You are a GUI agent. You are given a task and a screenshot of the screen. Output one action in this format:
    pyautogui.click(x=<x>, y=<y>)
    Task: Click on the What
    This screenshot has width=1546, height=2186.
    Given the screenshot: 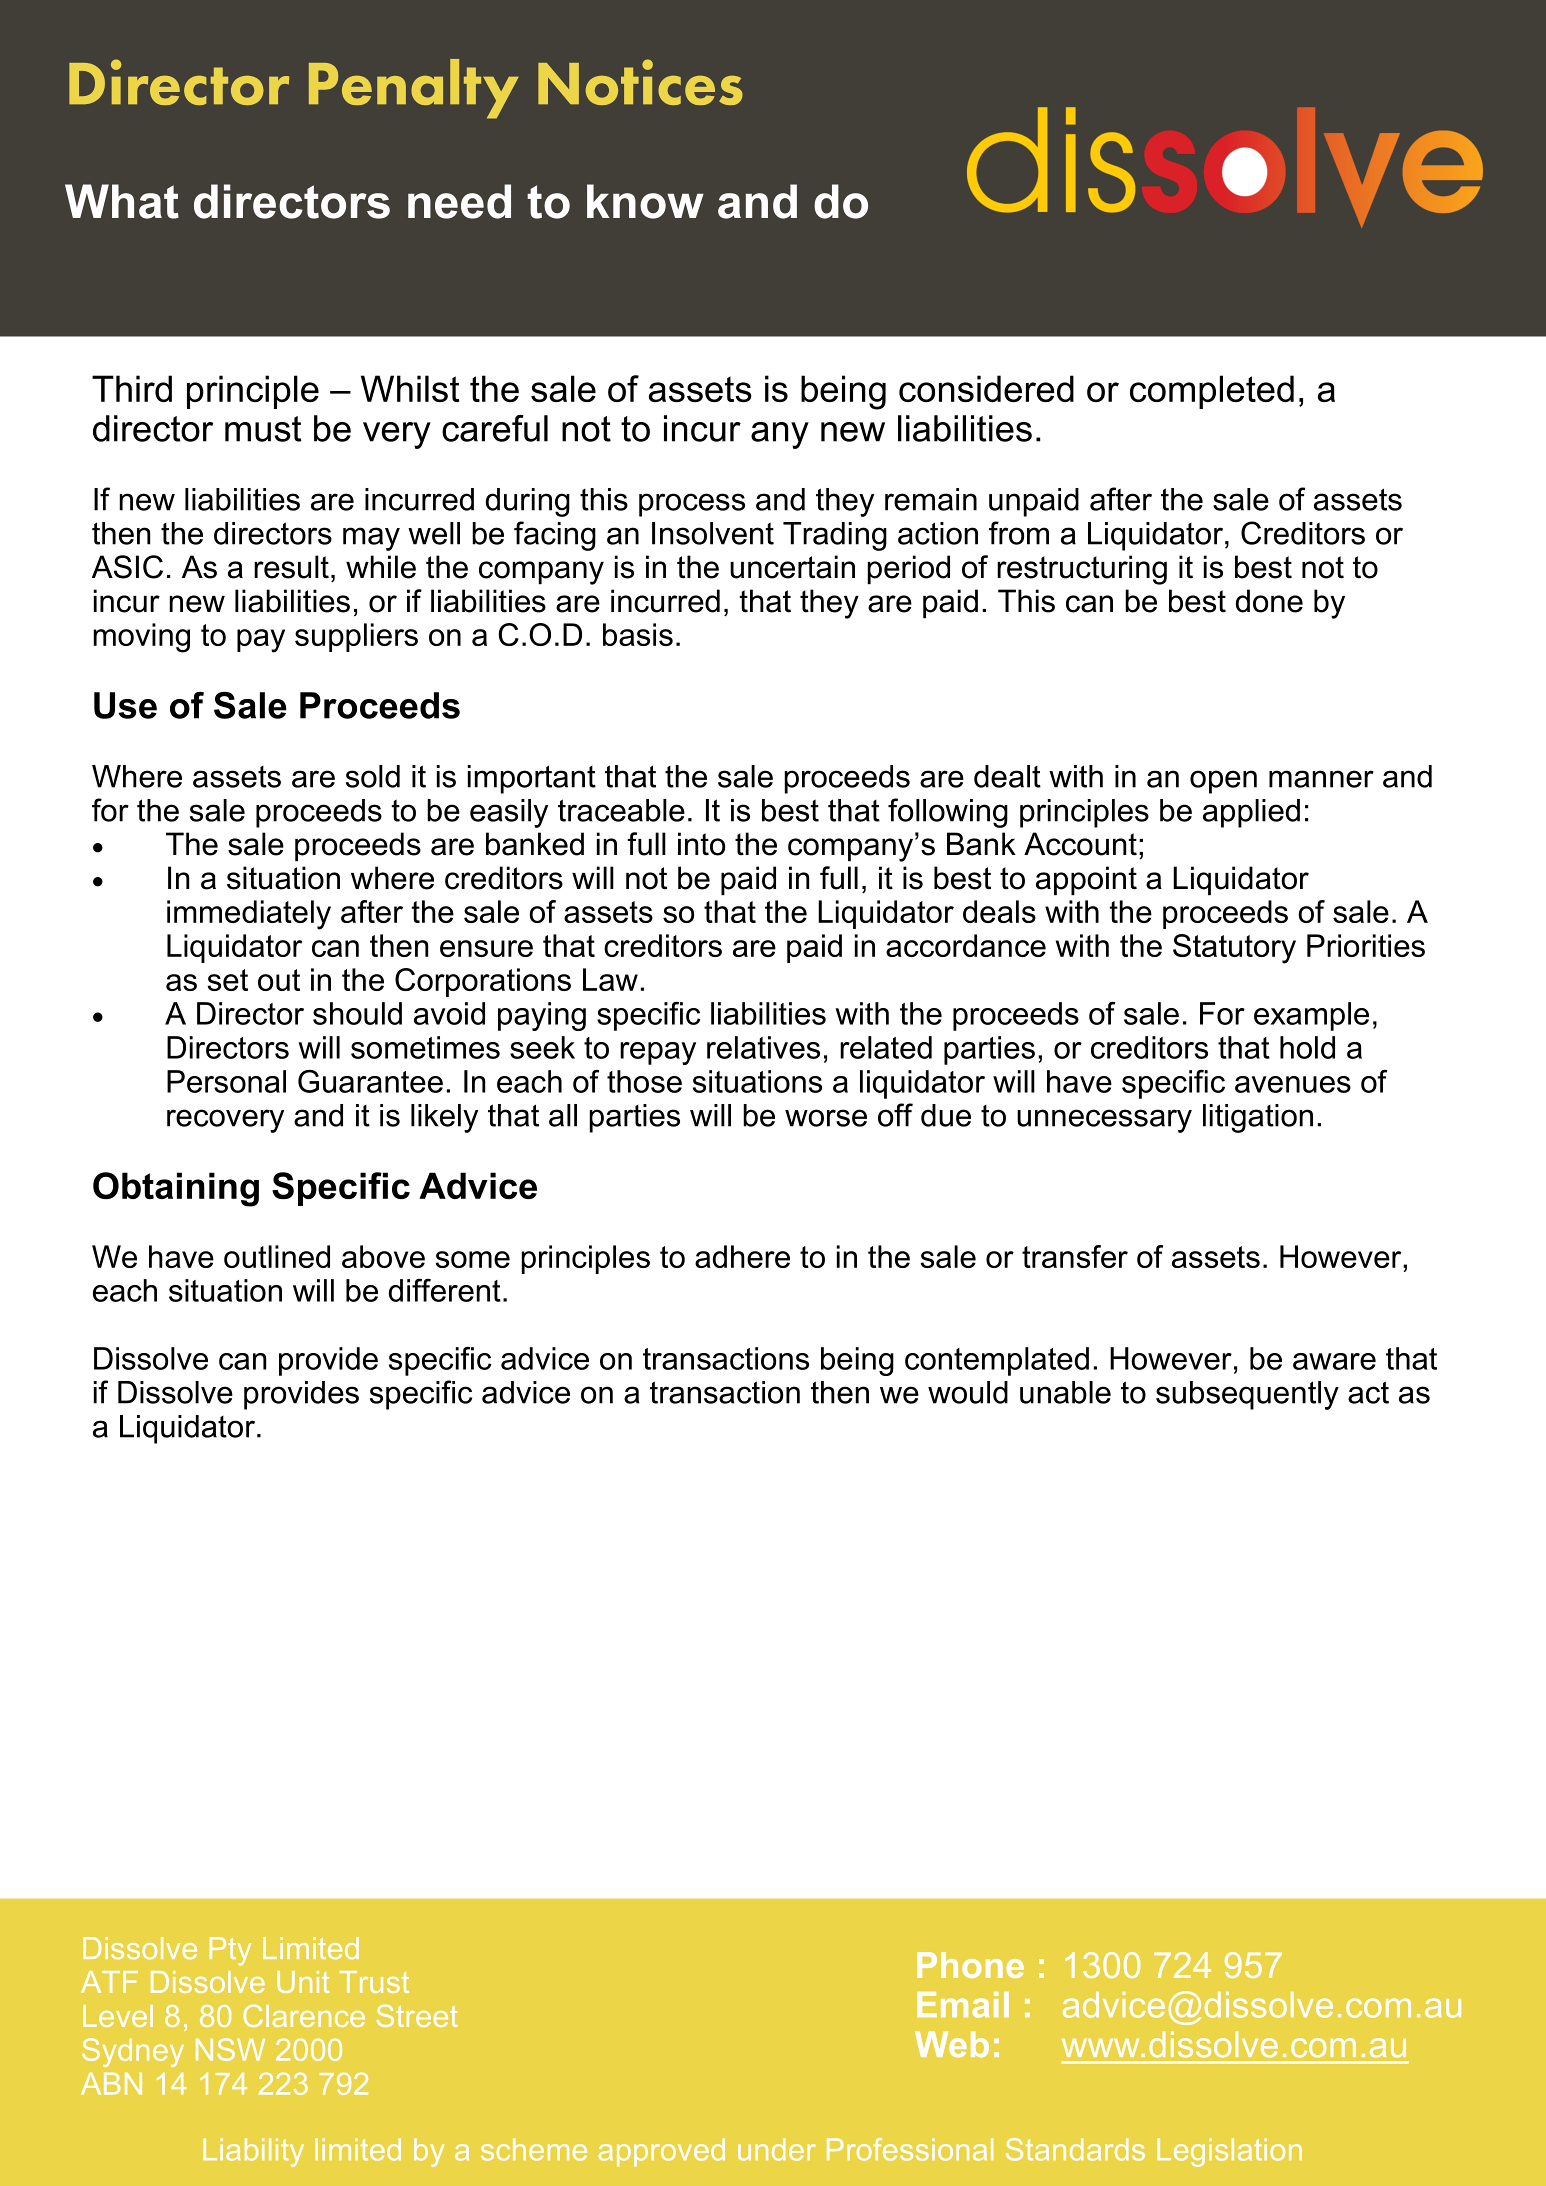 What is the action you would take?
    pyautogui.click(x=122, y=201)
